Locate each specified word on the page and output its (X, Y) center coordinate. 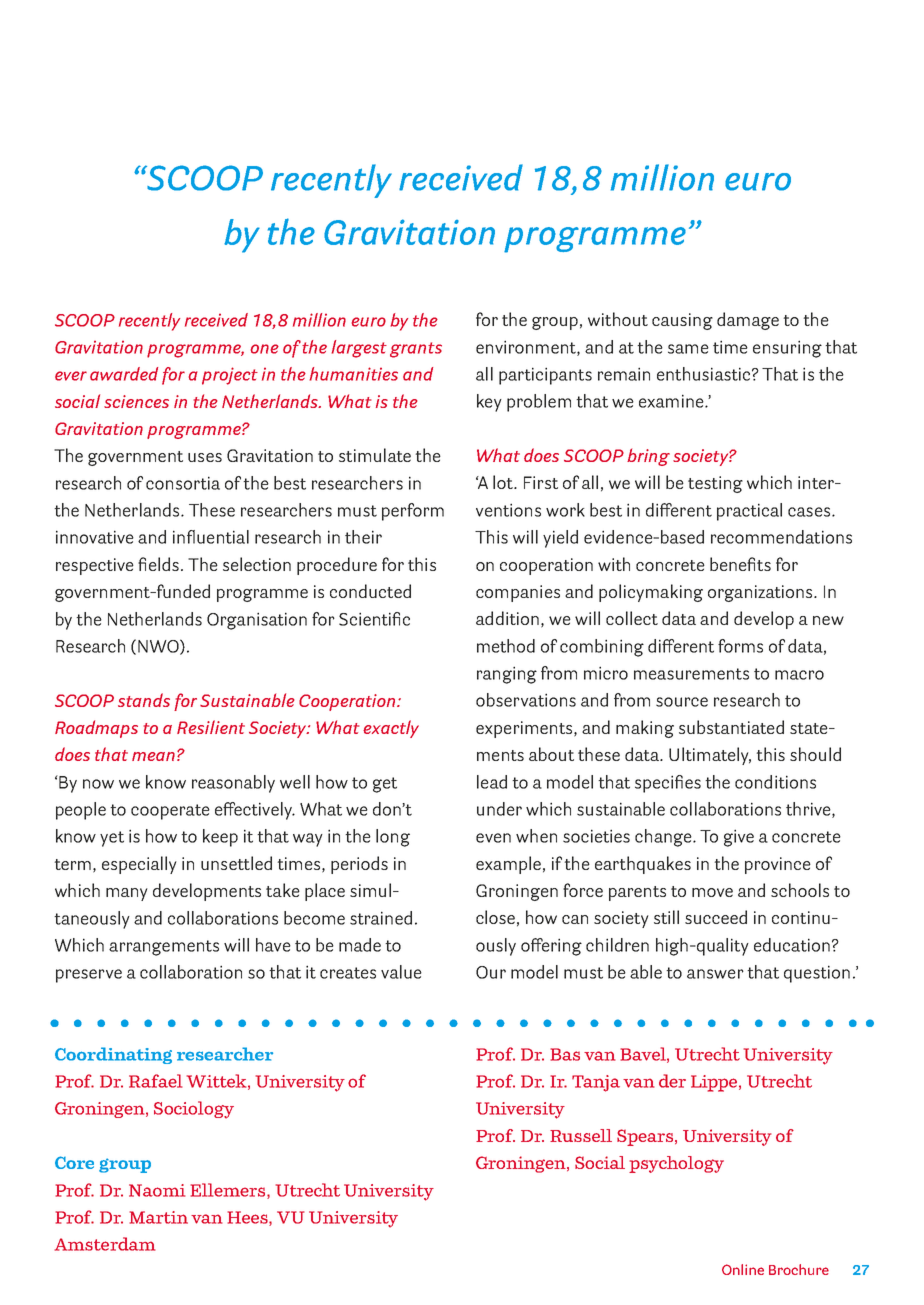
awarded (124, 374)
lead (492, 782)
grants (416, 350)
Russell (581, 1135)
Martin (159, 1217)
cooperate (170, 812)
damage (748, 321)
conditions (775, 782)
